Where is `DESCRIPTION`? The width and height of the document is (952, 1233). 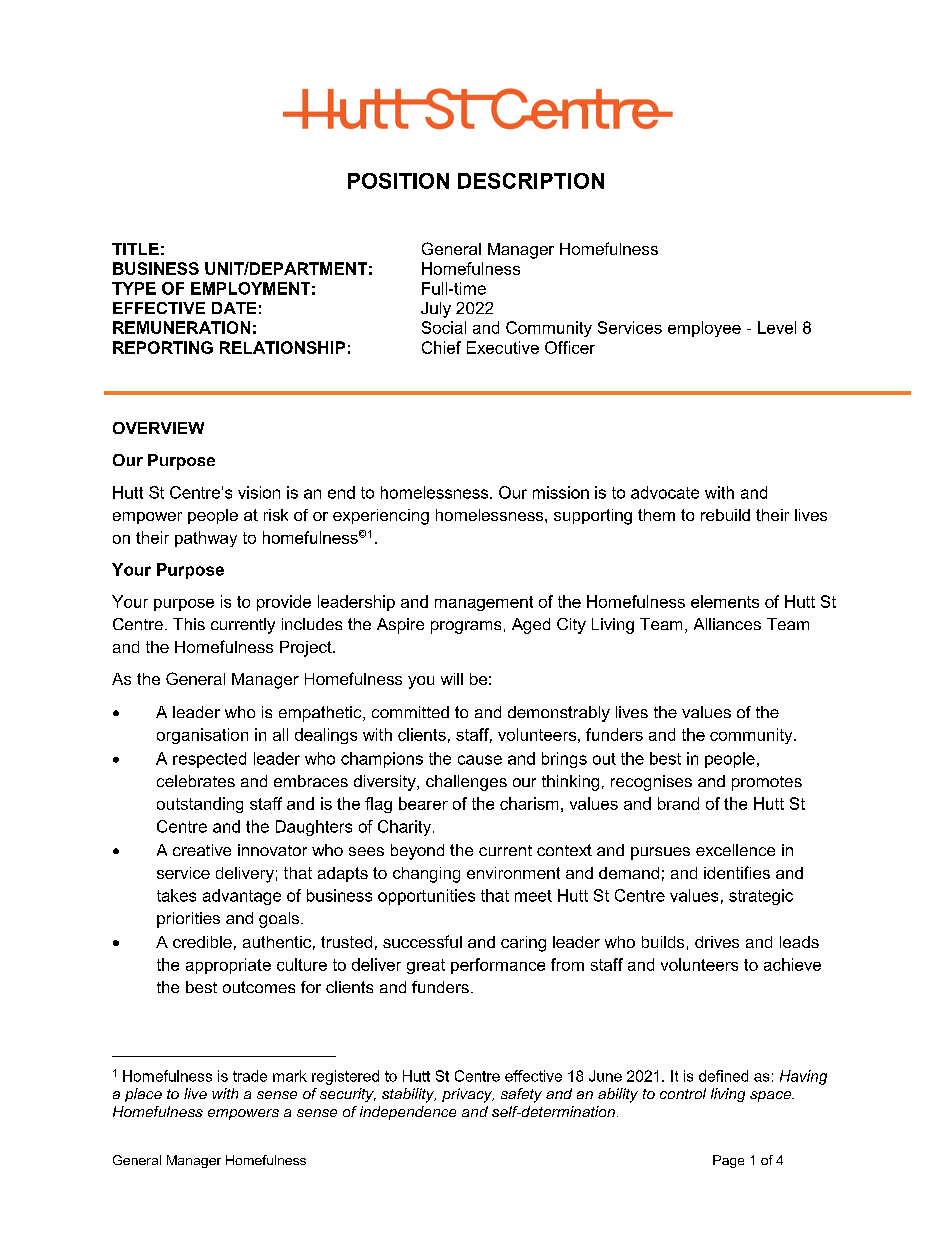 DESCRIPTION is located at coordinates (531, 181).
